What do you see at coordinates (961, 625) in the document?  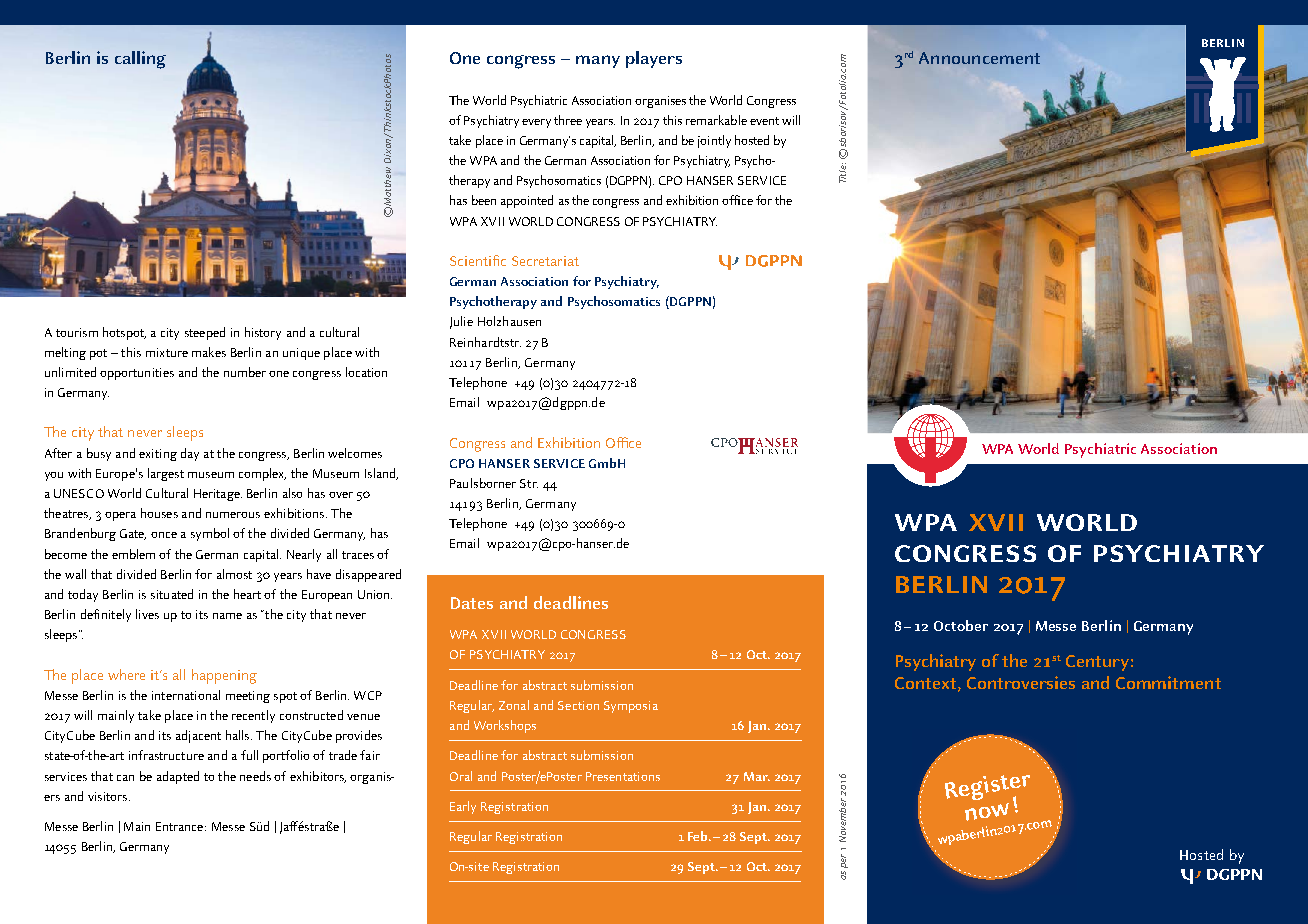 I see `October` at bounding box center [961, 625].
